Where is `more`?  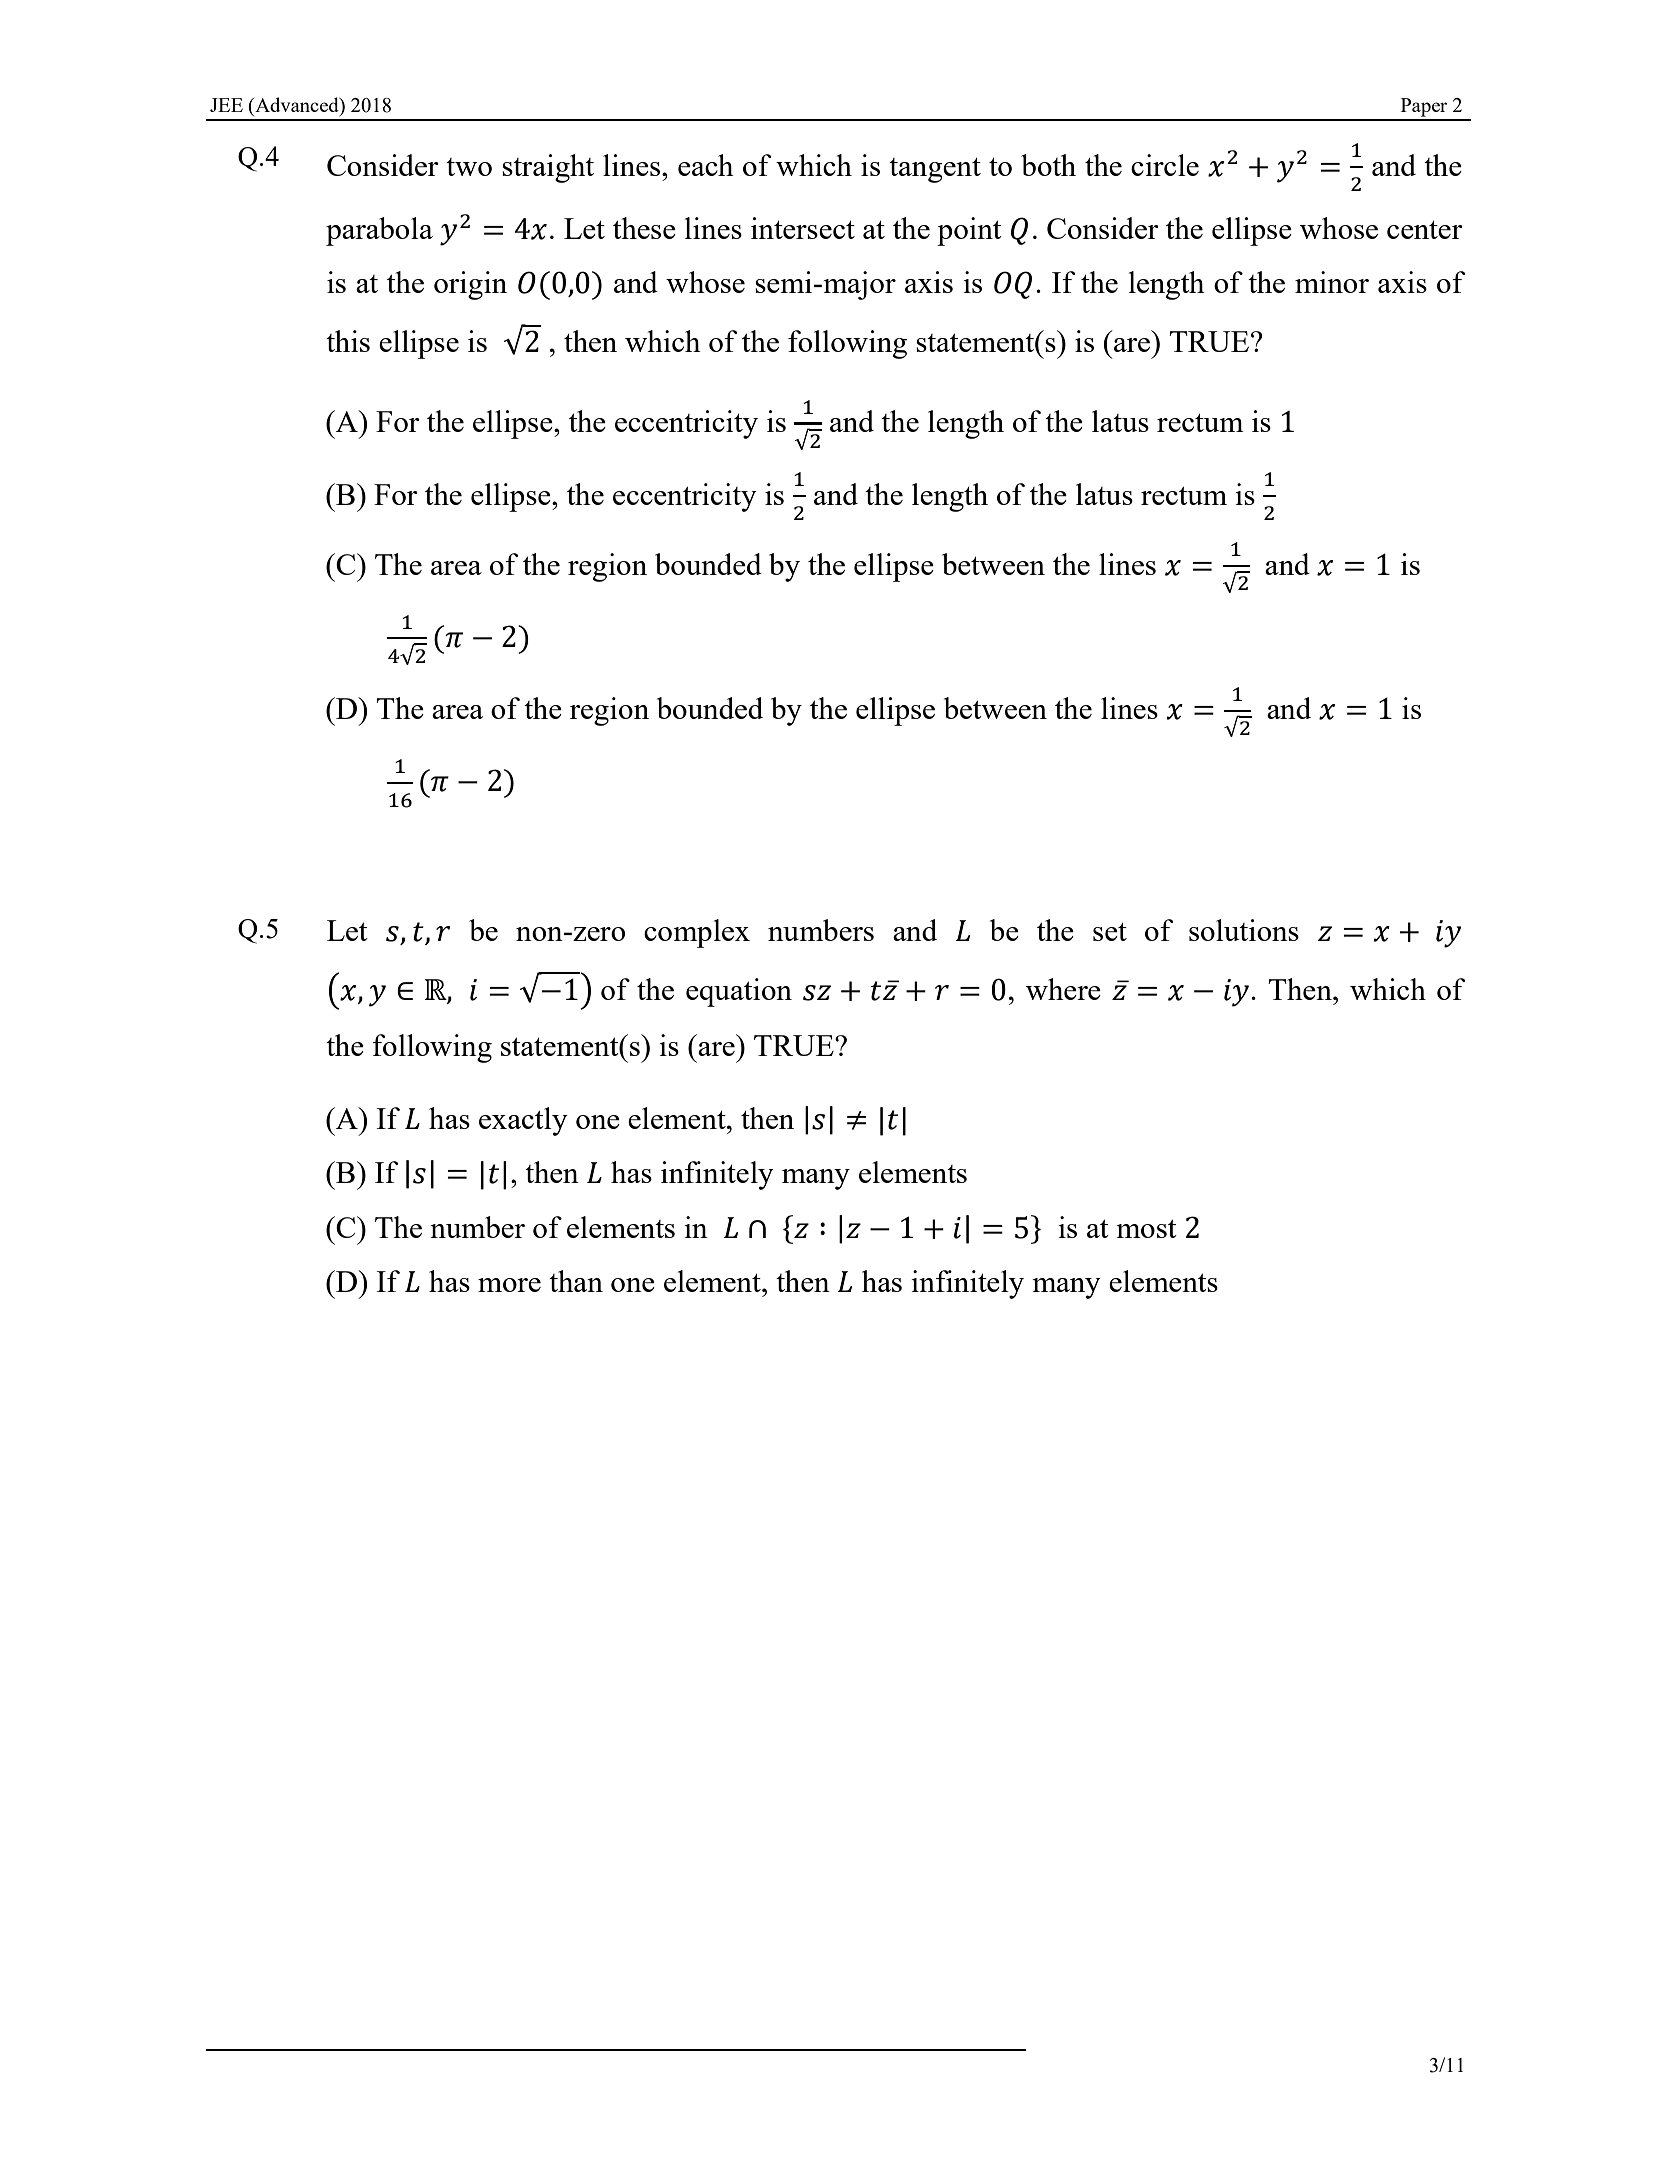 more is located at coordinates (509, 1285).
